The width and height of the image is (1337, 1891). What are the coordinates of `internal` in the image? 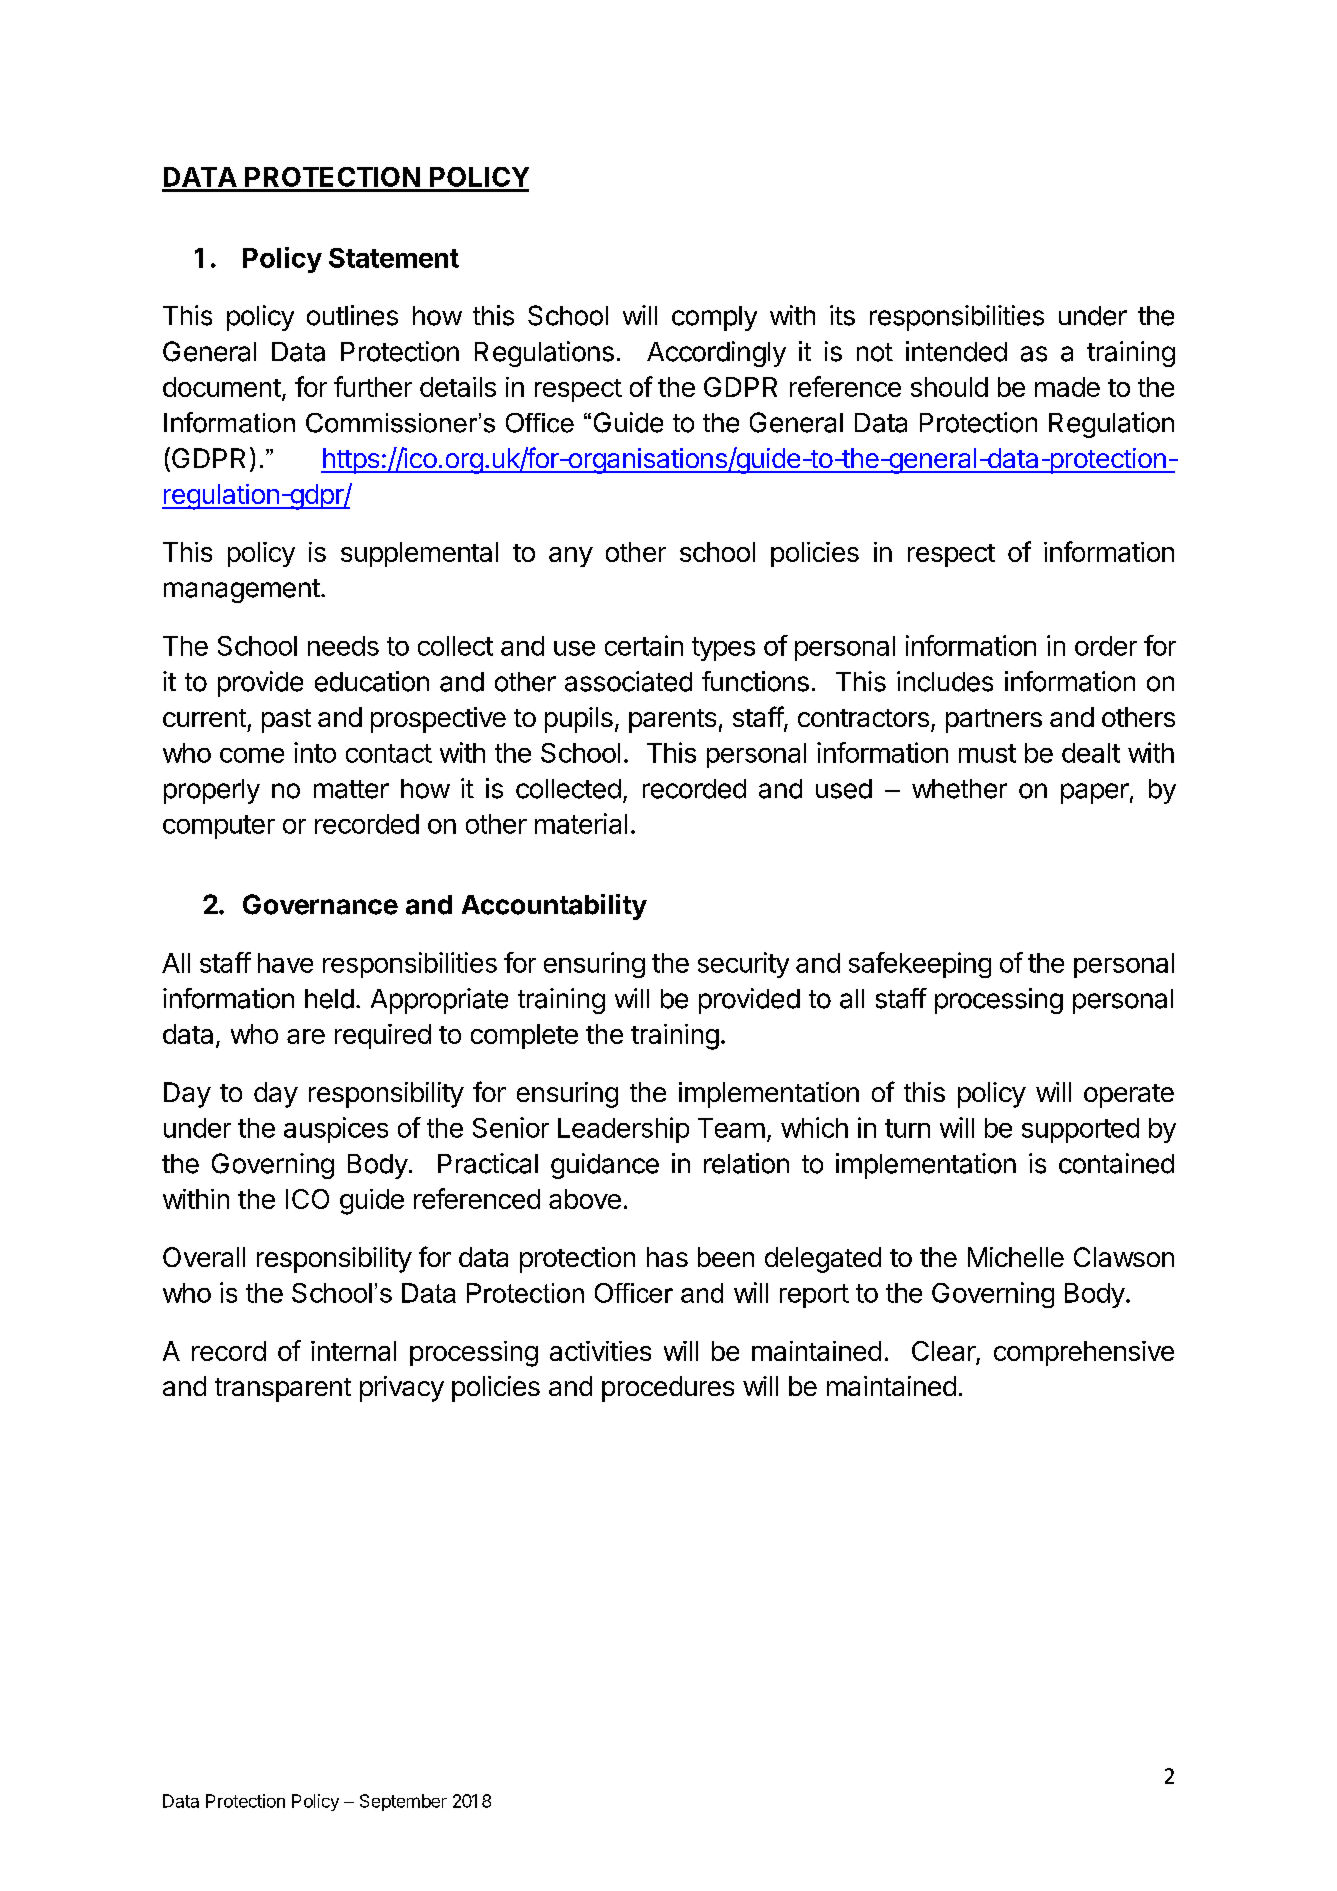 It's located at (353, 1351).
